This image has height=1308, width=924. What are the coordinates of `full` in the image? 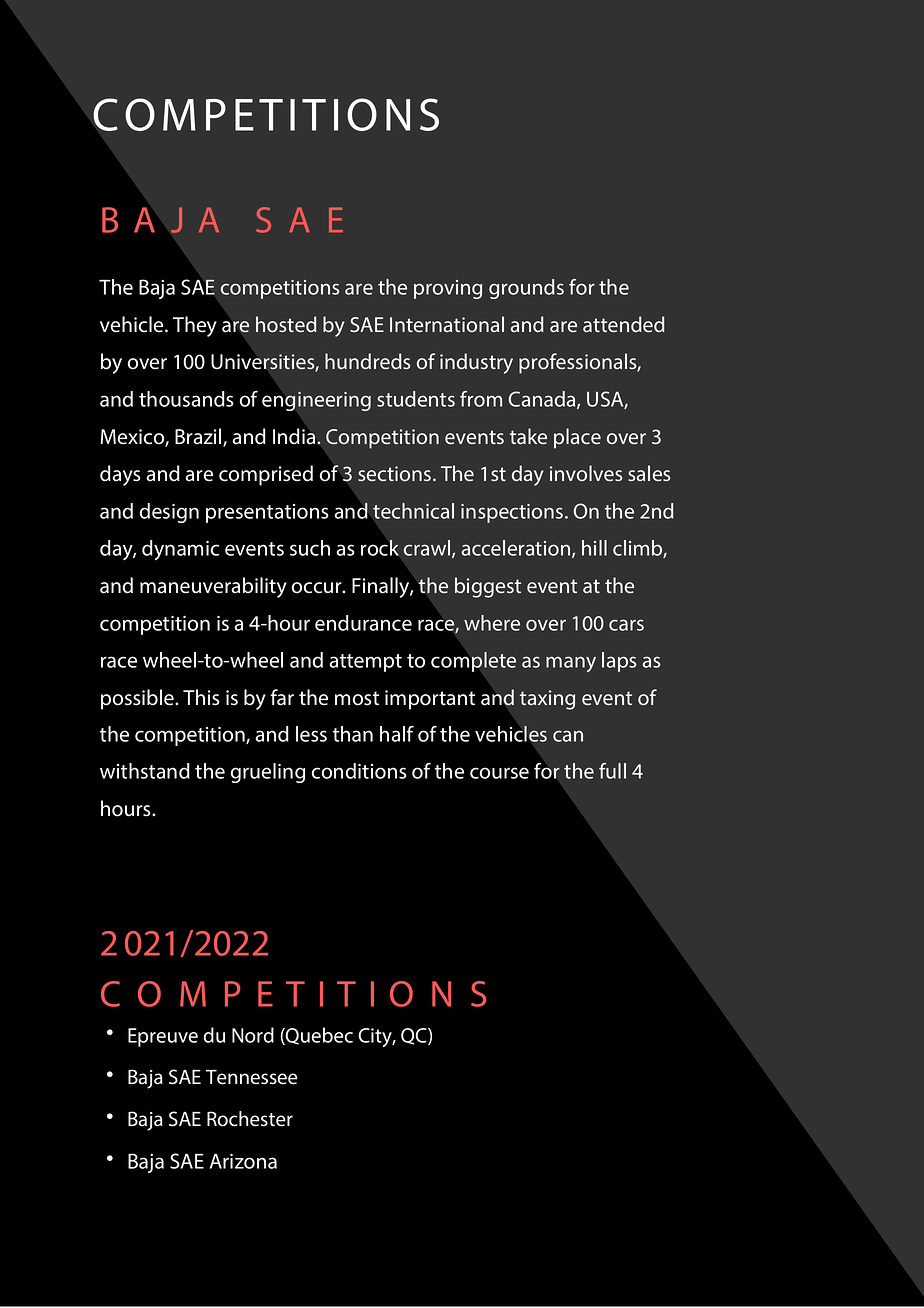 It's located at (612, 771).
